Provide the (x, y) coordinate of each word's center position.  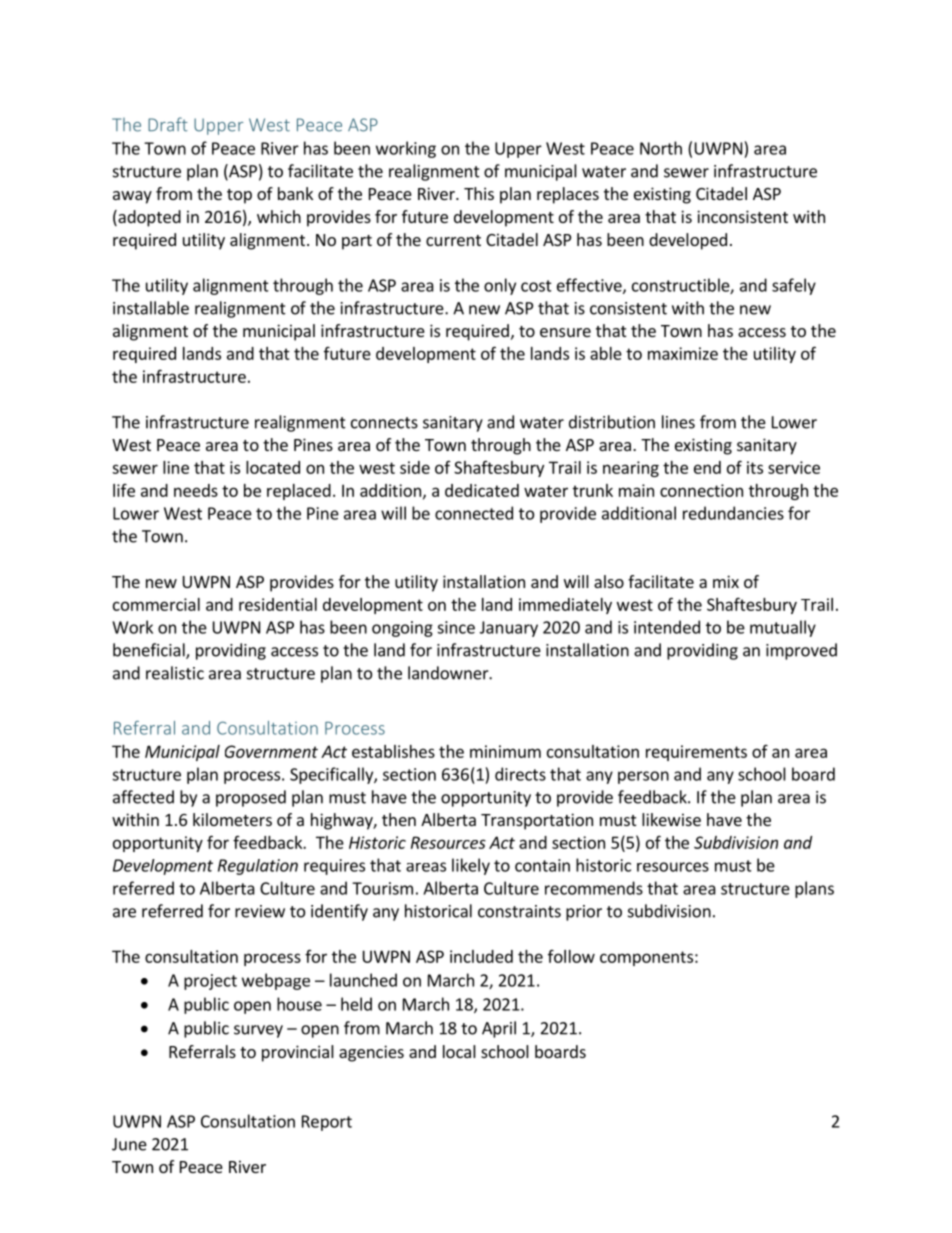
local (459, 1051)
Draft (168, 124)
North (661, 148)
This (479, 193)
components (646, 958)
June (129, 1144)
